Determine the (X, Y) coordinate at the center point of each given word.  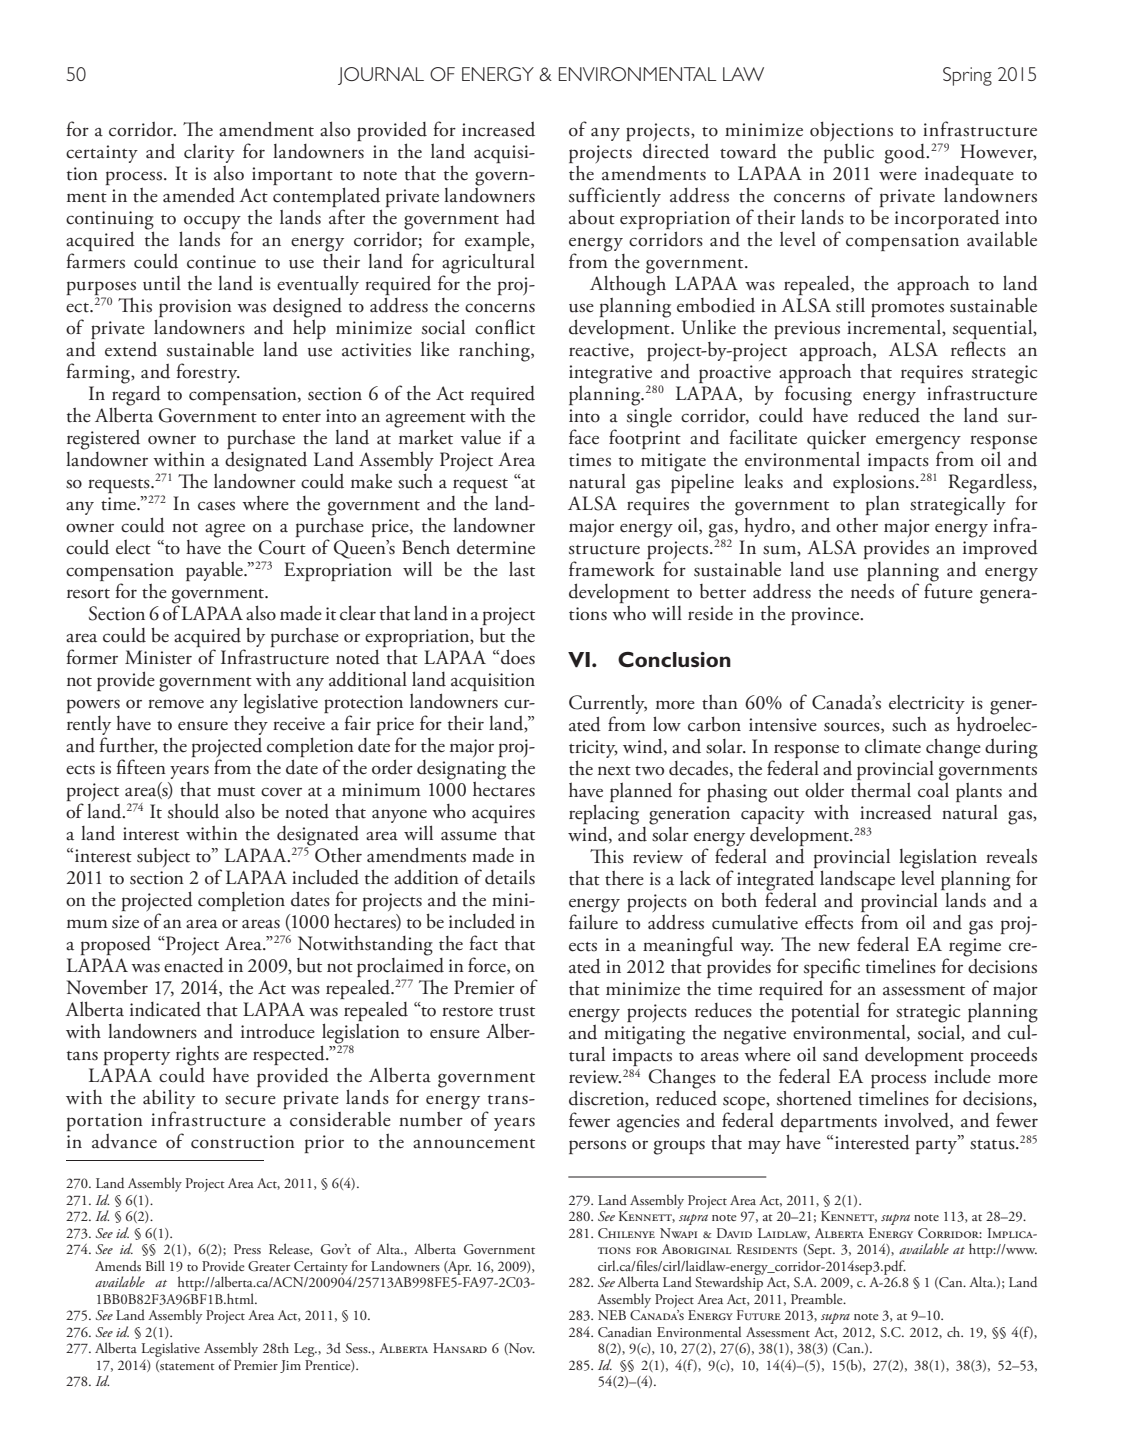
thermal (881, 790)
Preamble (818, 1298)
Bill (155, 1265)
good (906, 154)
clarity (209, 153)
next (614, 771)
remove (176, 704)
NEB (612, 1315)
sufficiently (615, 197)
